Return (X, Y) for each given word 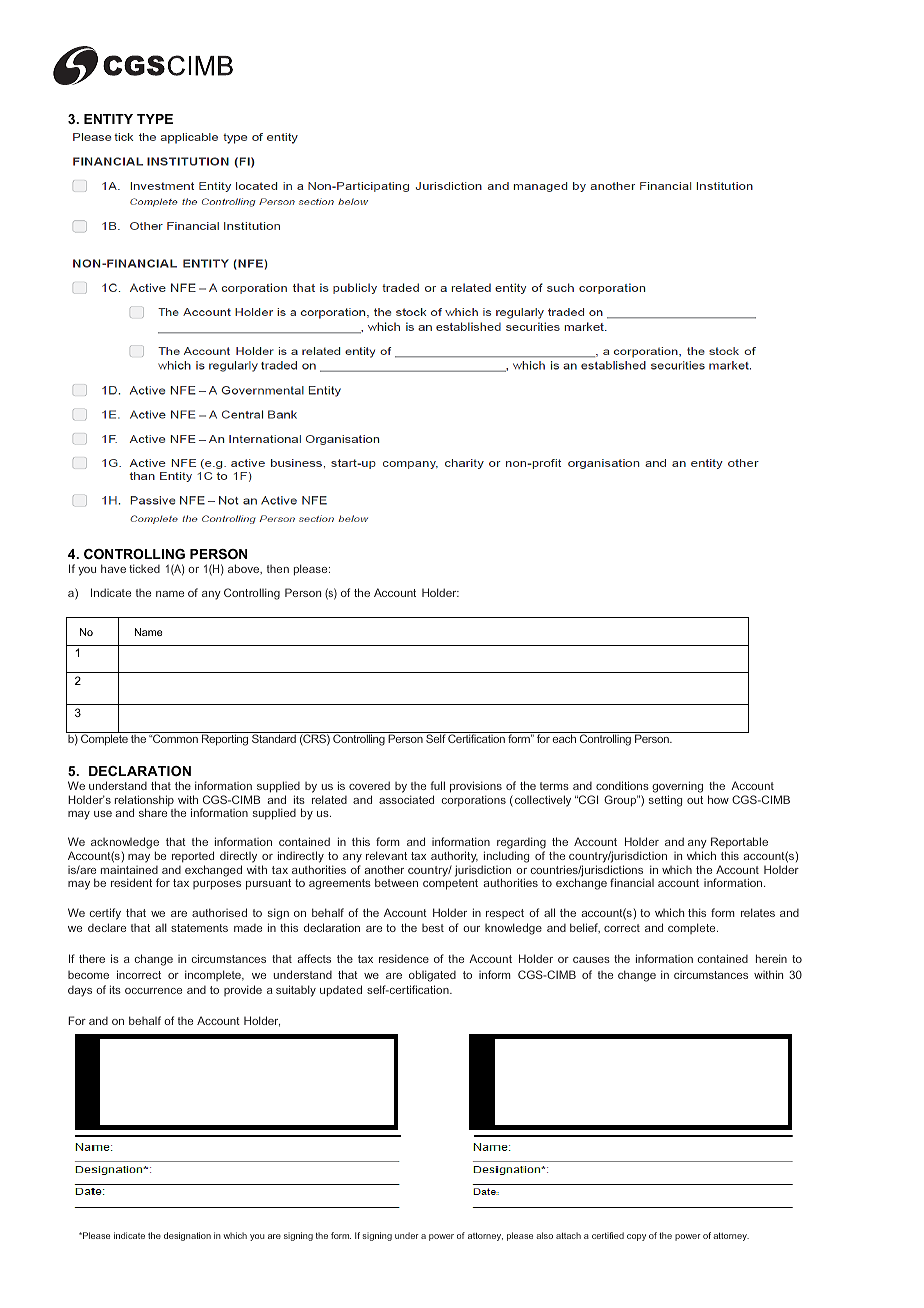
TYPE (155, 119)
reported (193, 856)
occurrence (153, 991)
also (544, 1235)
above (245, 569)
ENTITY (108, 119)
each (564, 738)
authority (454, 857)
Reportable (739, 842)
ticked (144, 568)
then (278, 569)
